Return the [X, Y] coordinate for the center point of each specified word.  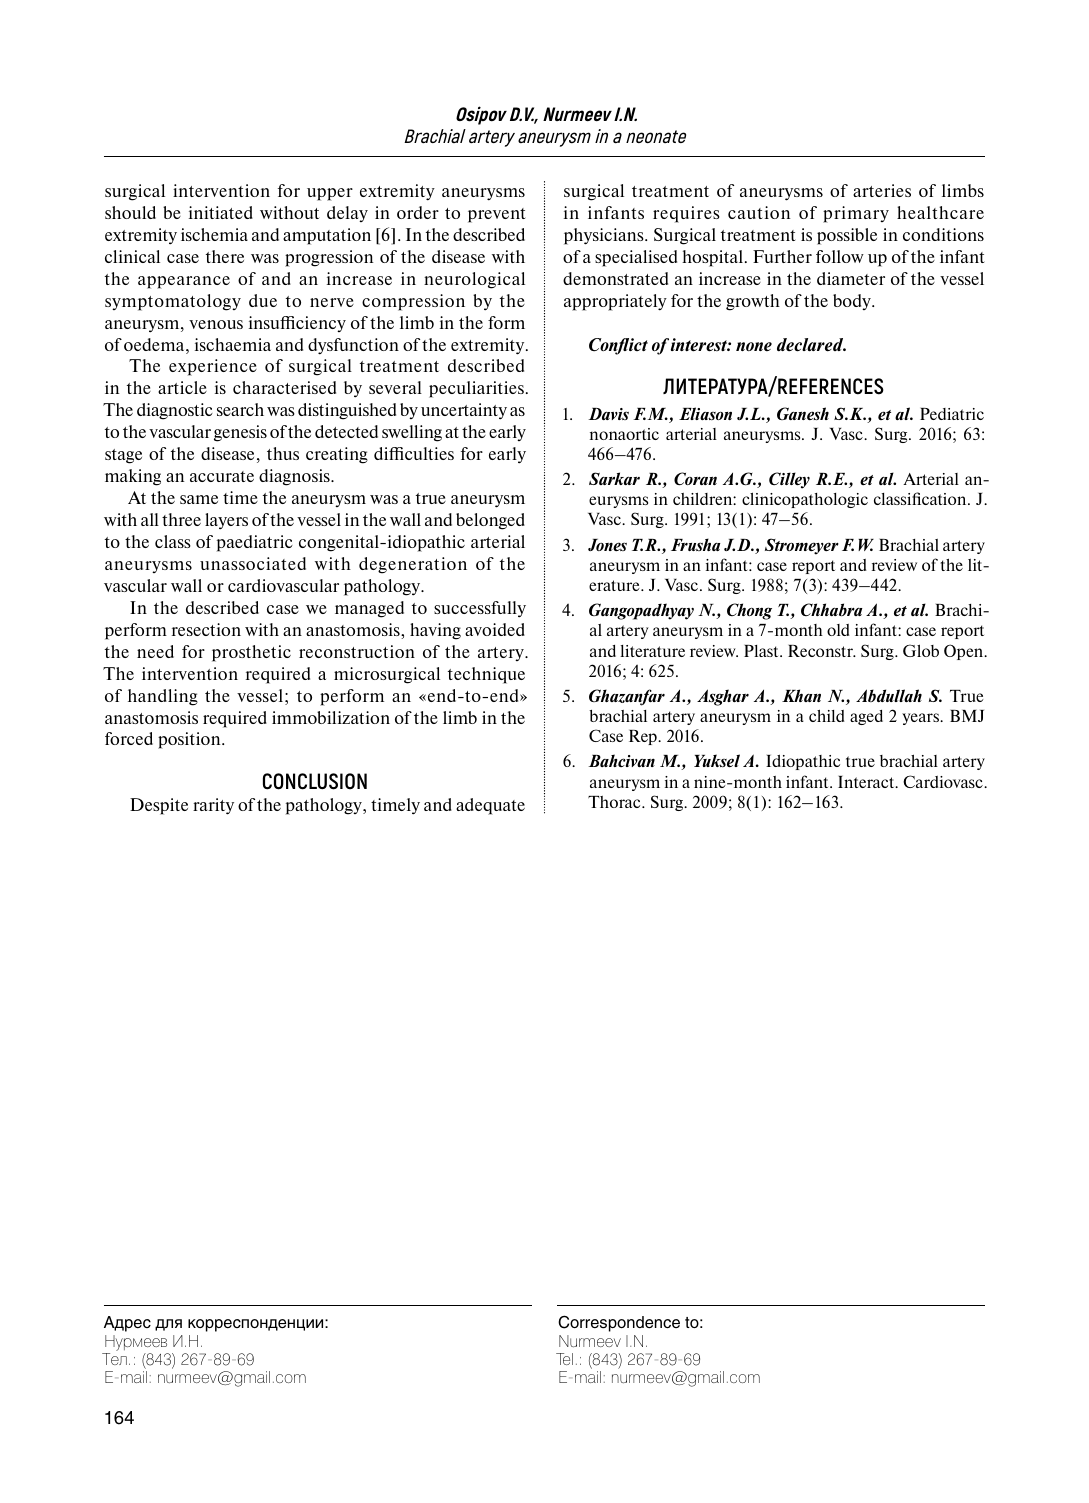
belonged [490, 521]
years [921, 719]
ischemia [214, 234]
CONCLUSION [315, 781]
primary [856, 214]
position [190, 740]
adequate [490, 806]
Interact [867, 782]
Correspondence [619, 1323]
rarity [213, 806]
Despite [159, 806]
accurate [222, 476]
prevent [497, 215]
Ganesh [803, 413]
